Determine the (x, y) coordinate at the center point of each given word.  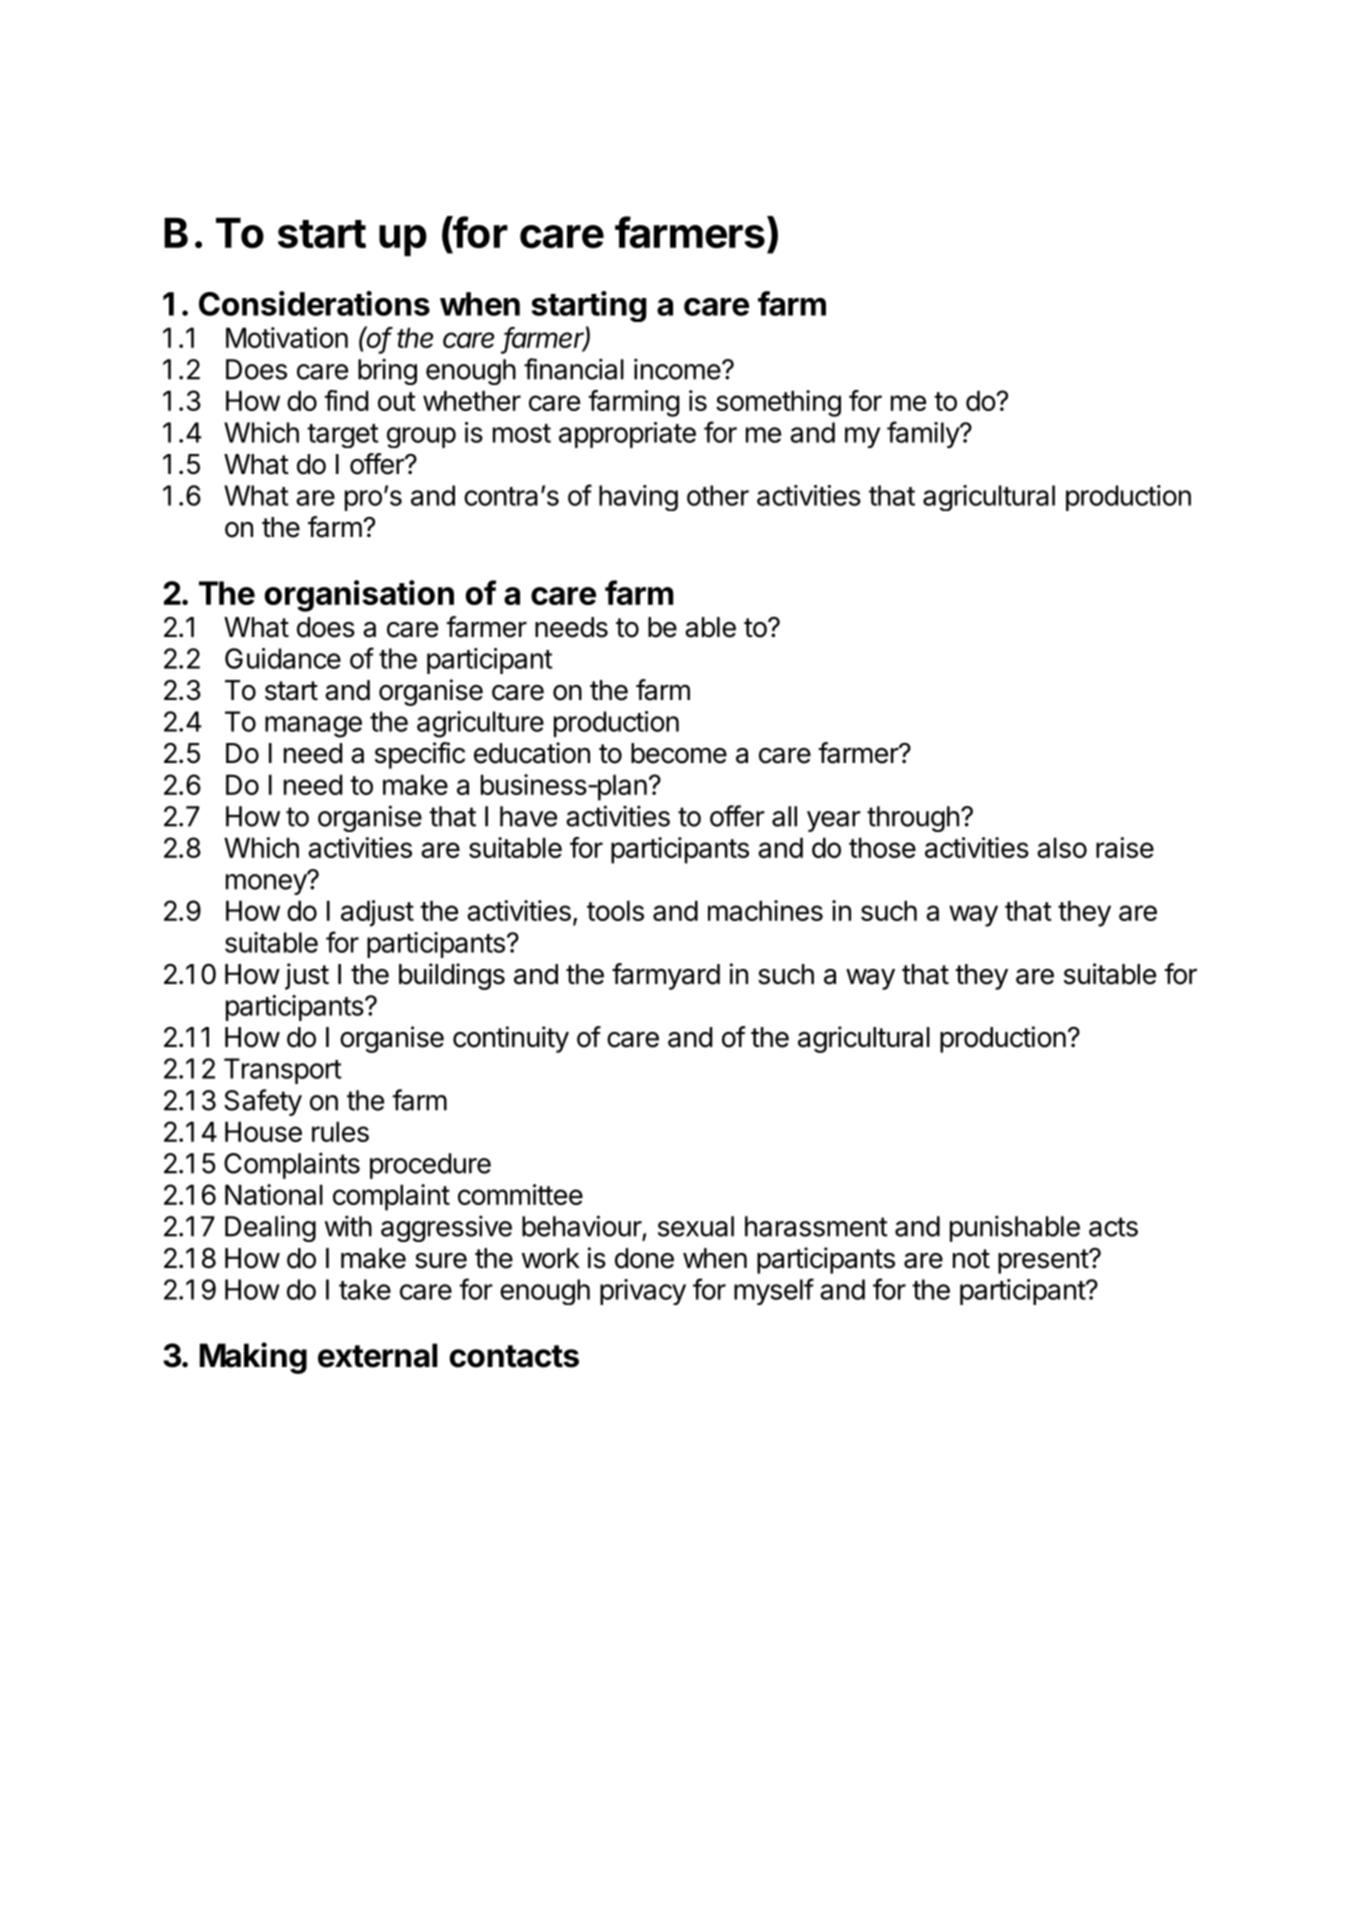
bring (387, 371)
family (924, 434)
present (1044, 1261)
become (679, 753)
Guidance (283, 658)
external (377, 1355)
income (677, 369)
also (1062, 847)
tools (615, 910)
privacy (643, 1292)
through (913, 819)
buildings (452, 976)
